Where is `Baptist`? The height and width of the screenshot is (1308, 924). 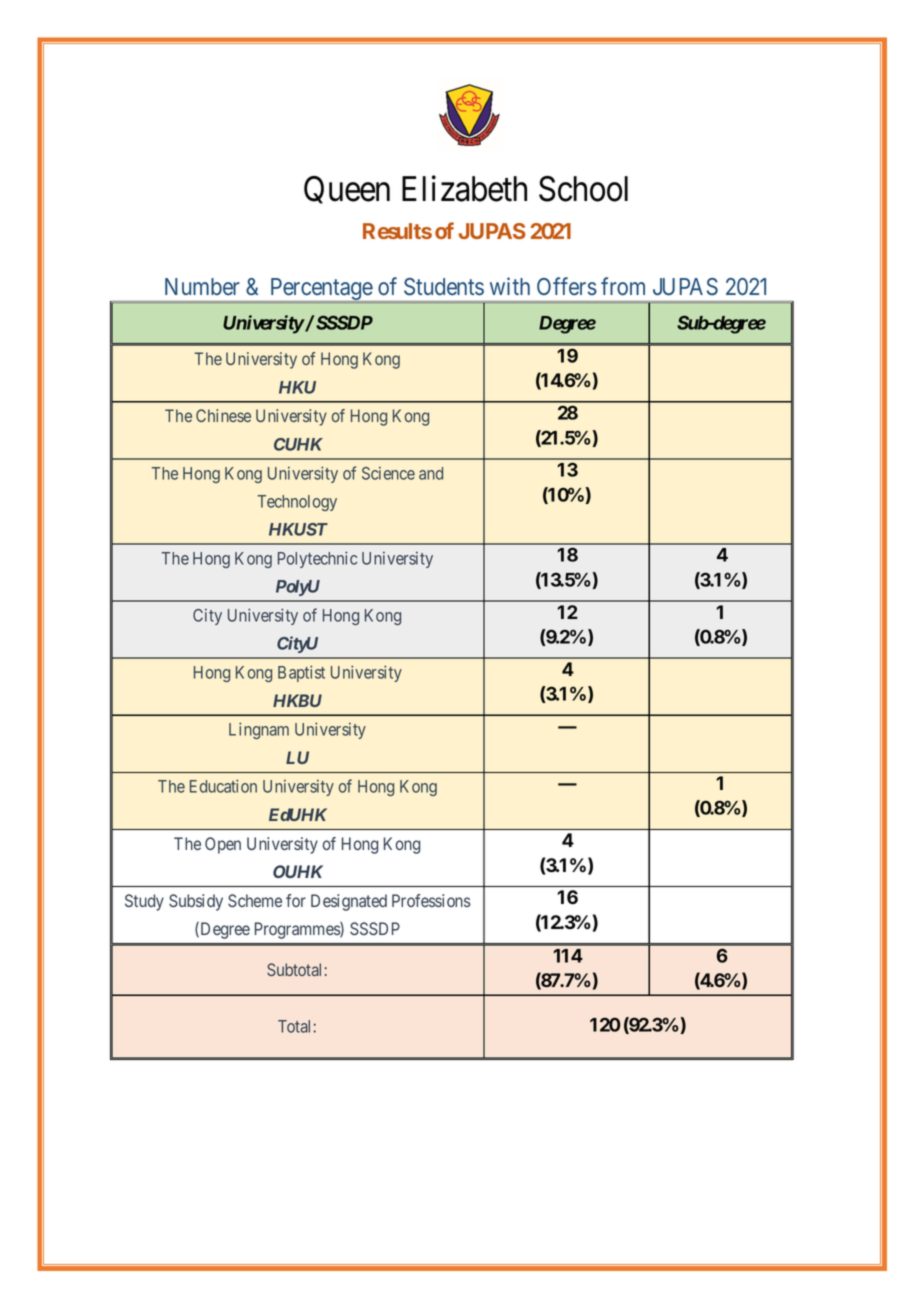
Baptist is located at coordinates (301, 673).
